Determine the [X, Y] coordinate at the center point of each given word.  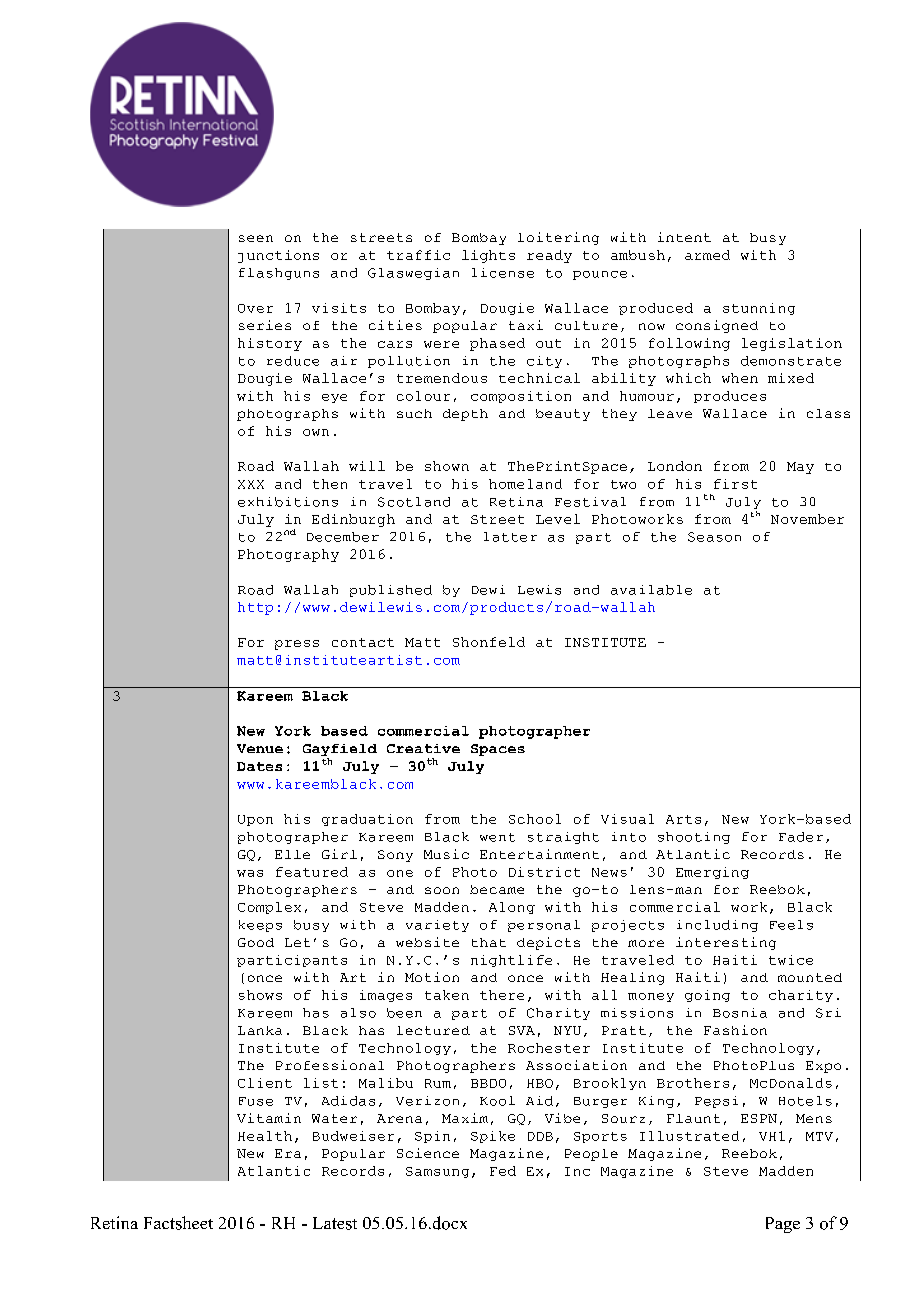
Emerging [712, 873]
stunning [759, 309]
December [343, 537]
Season [714, 537]
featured [312, 872]
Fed [503, 1171]
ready [549, 256]
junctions [278, 256]
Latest [335, 1223]
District [544, 872]
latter [510, 537]
